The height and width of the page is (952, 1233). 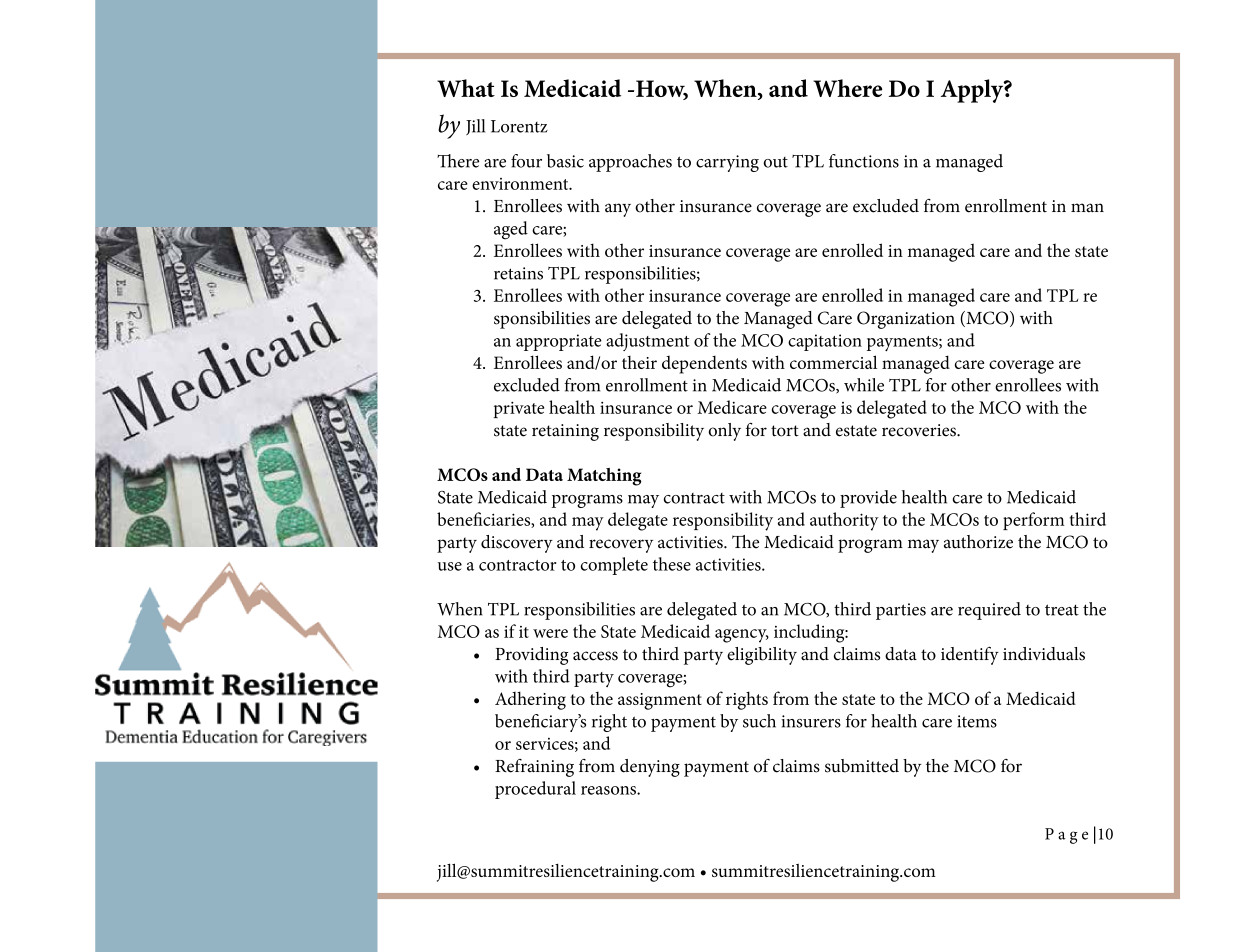 What do you see at coordinates (977, 721) in the page?
I see `items` at bounding box center [977, 721].
